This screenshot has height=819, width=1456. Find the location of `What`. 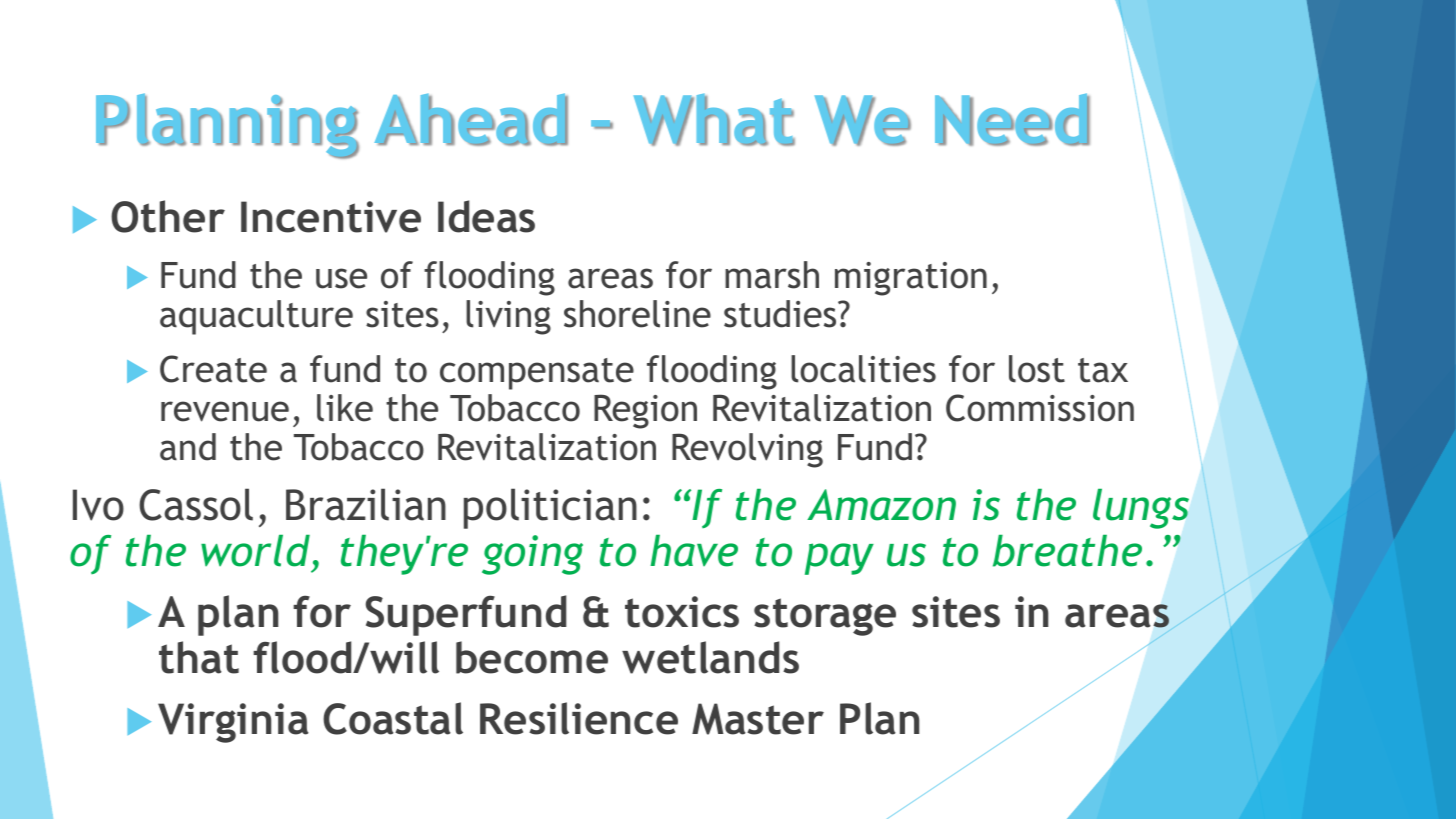

What is located at coordinates (714, 120).
